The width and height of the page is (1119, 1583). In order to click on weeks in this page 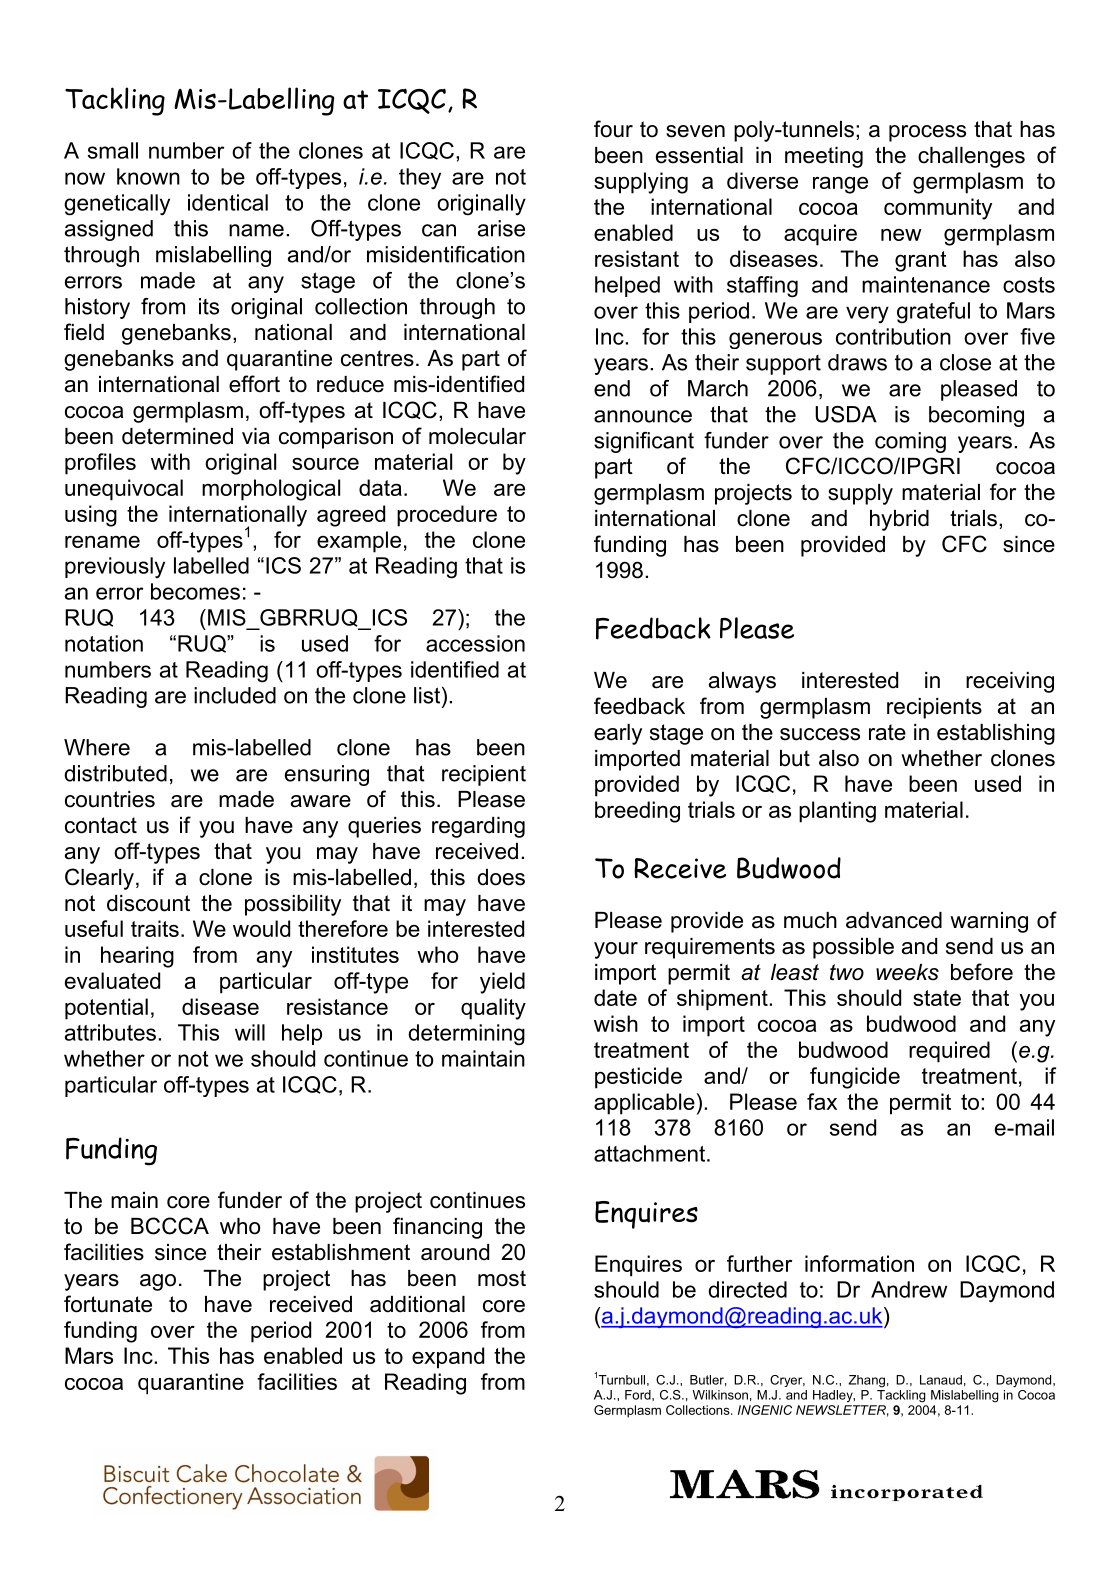, I will do `click(907, 972)`.
